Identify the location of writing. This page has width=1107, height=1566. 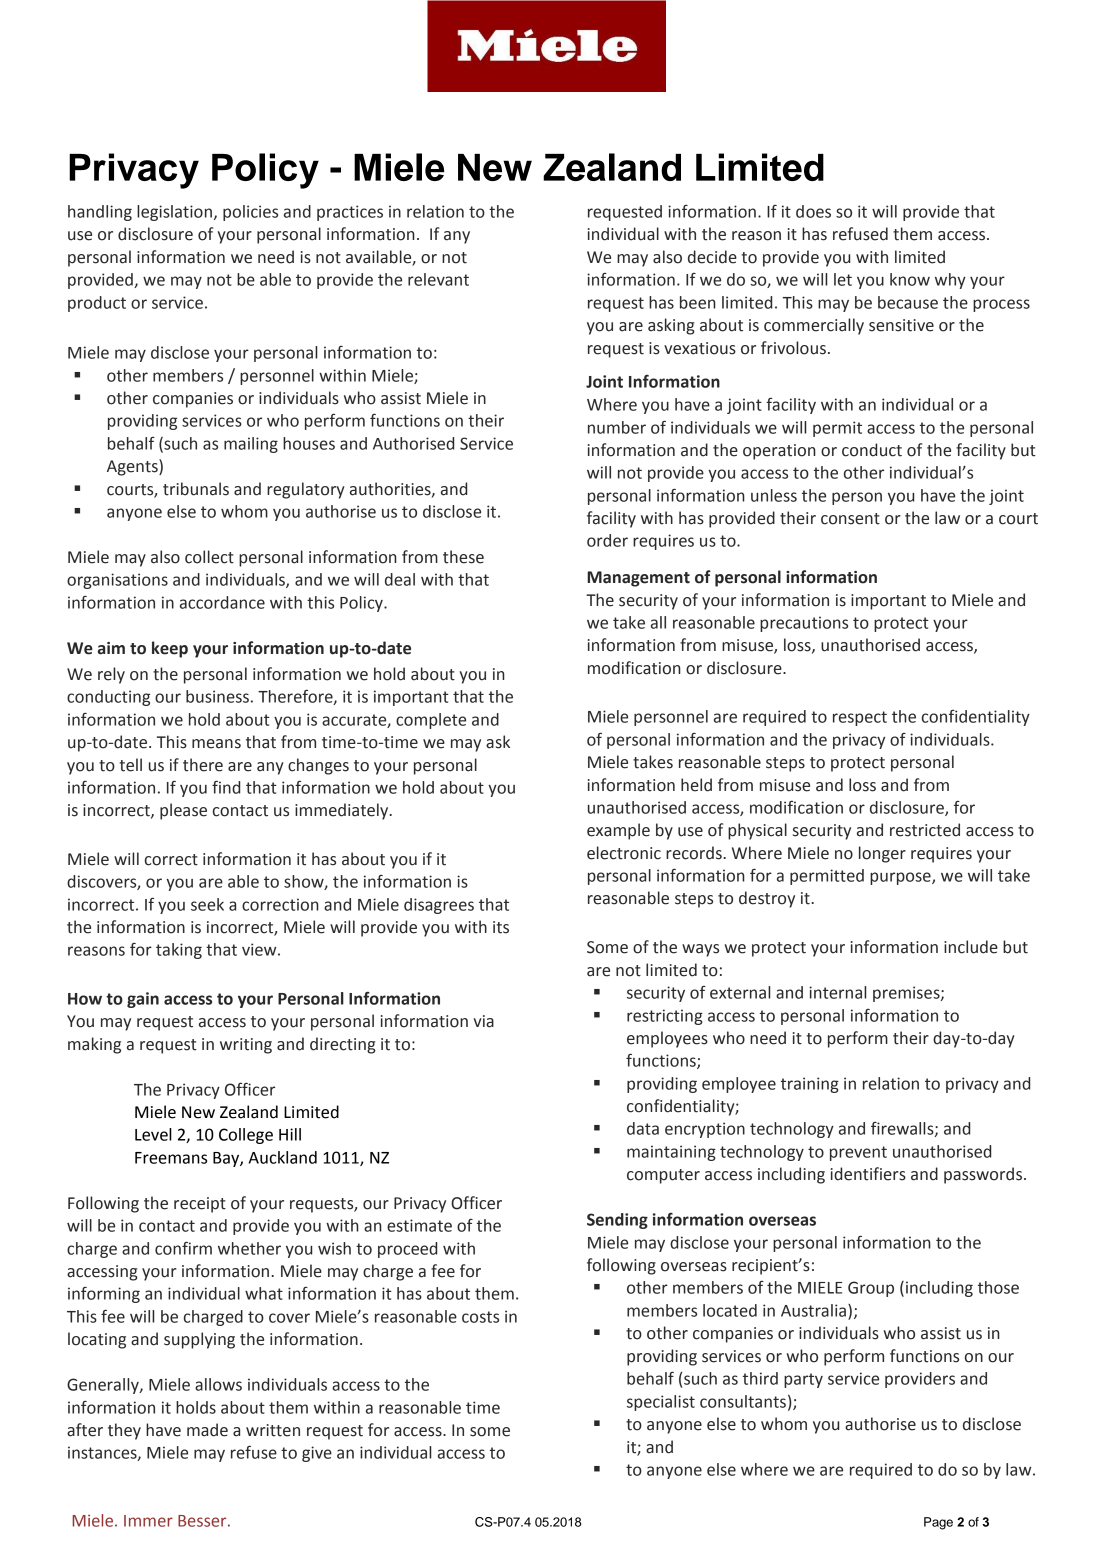
(246, 1046).
